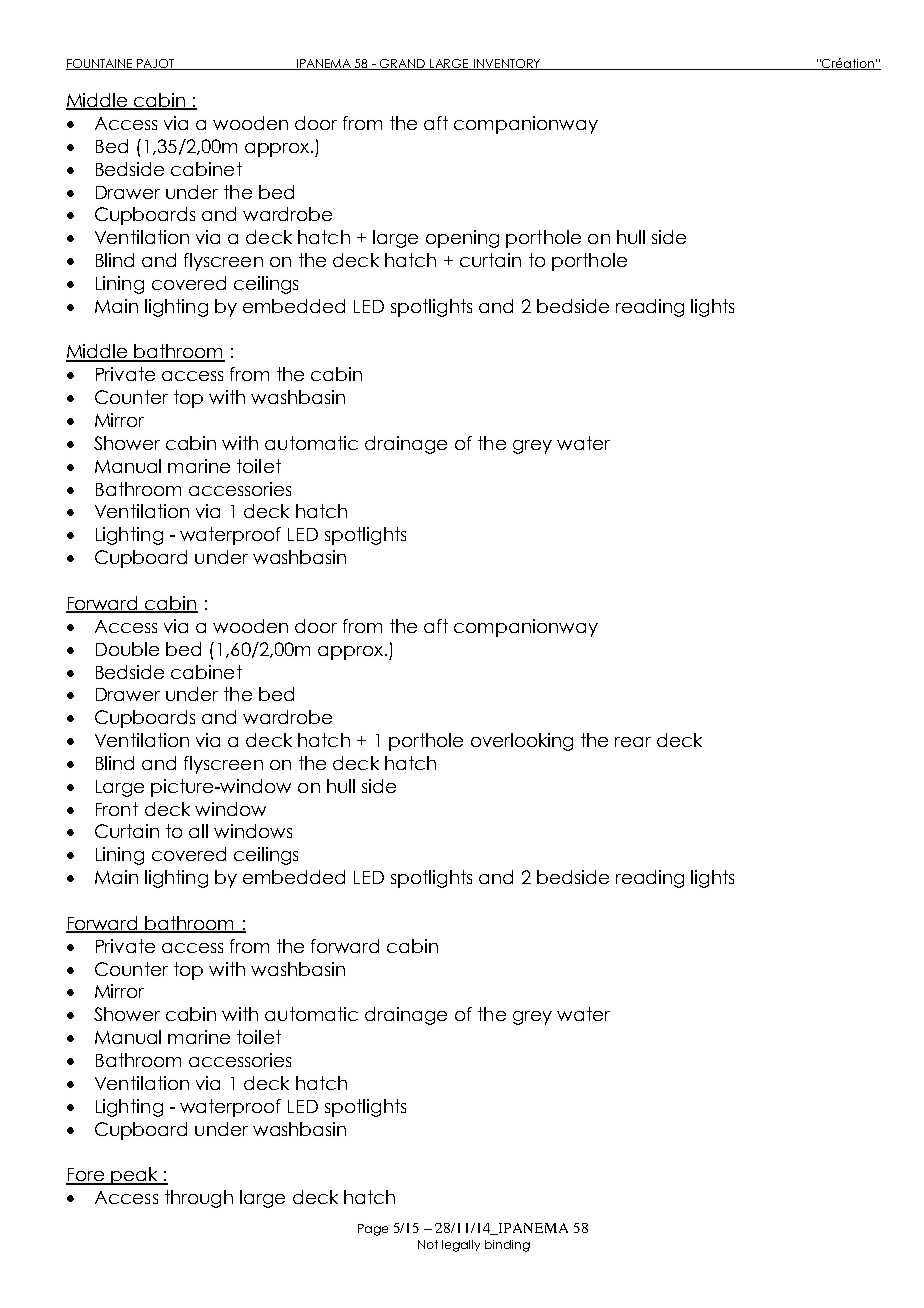 Image resolution: width=924 pixels, height=1308 pixels. I want to click on binding, so click(507, 1246).
